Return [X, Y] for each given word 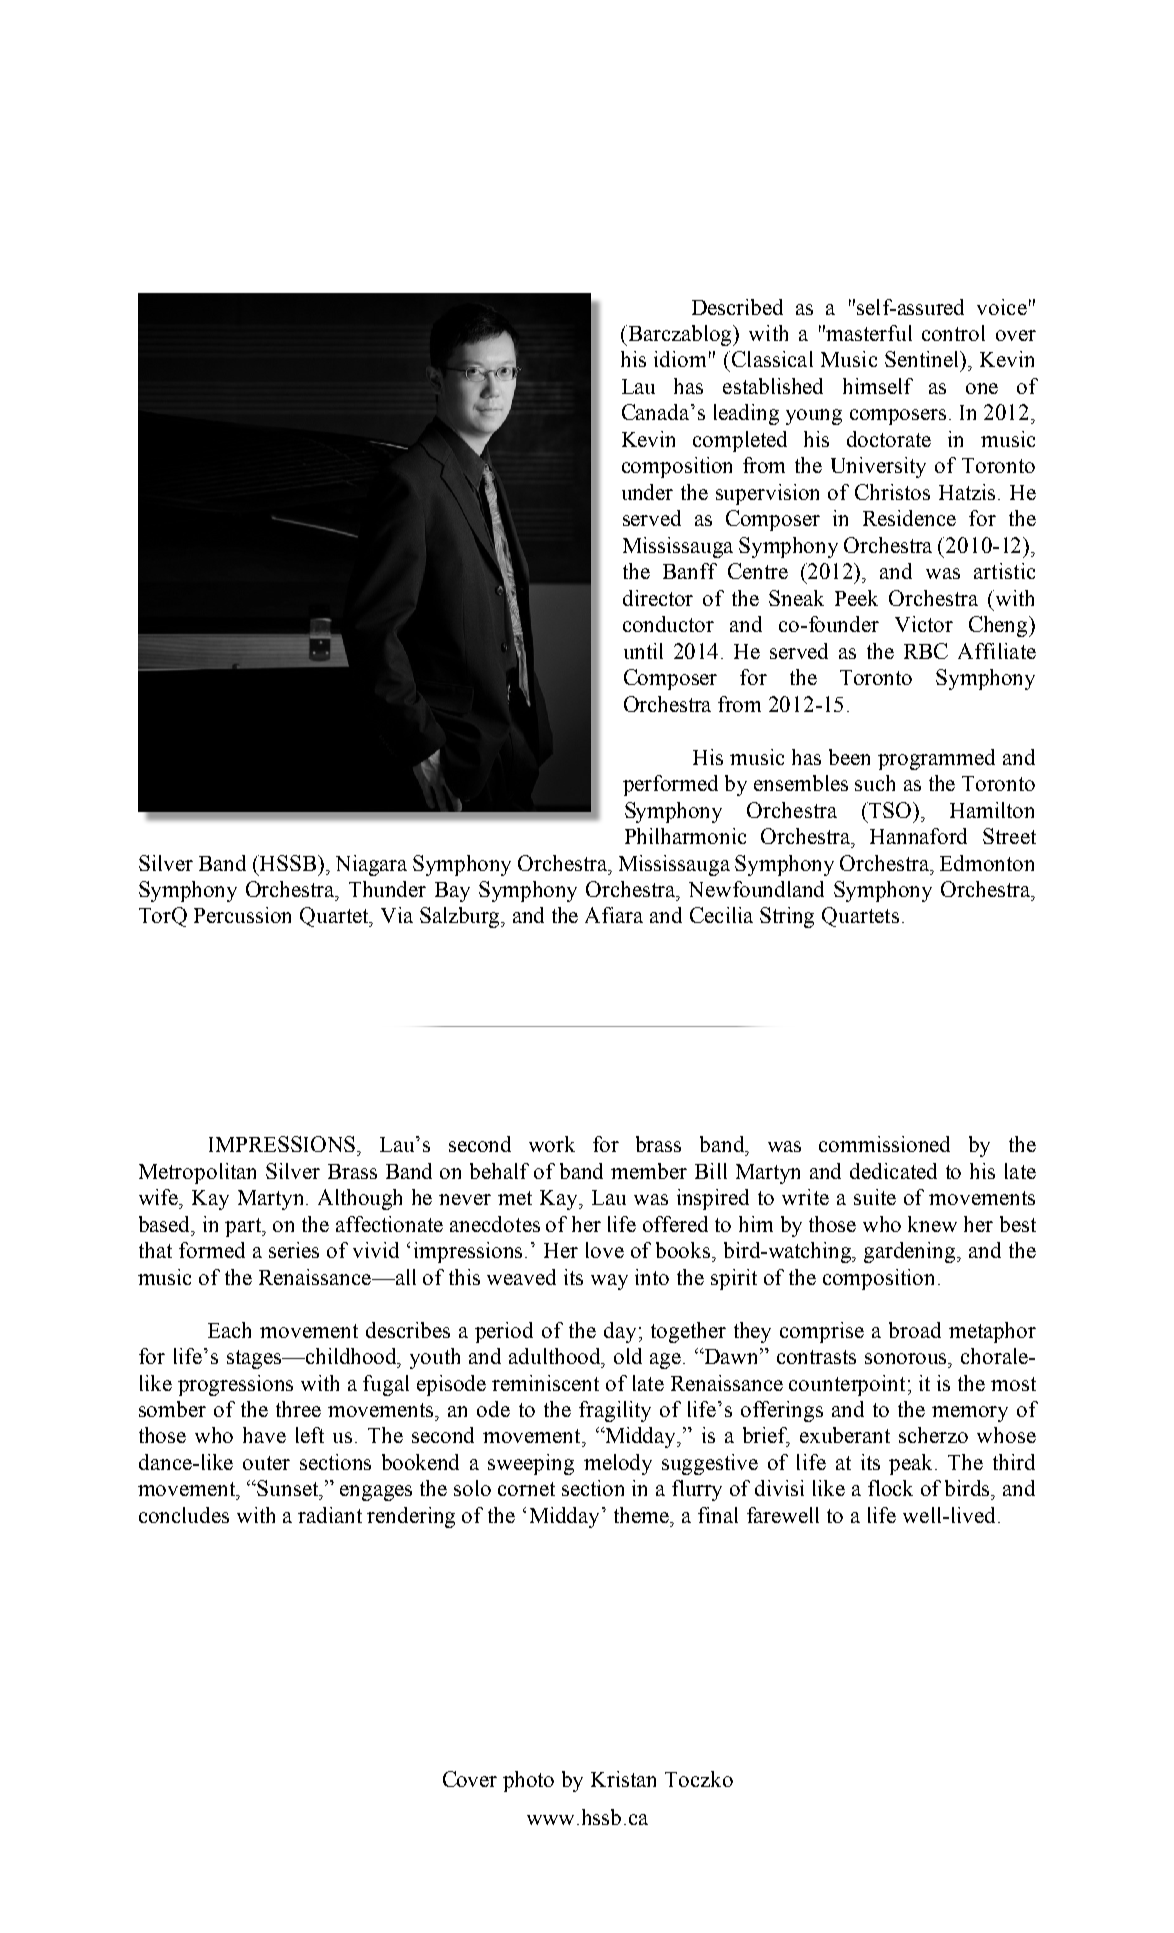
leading [746, 414]
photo [528, 1781]
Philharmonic [685, 836]
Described [737, 307]
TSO [889, 810]
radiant [330, 1515]
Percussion [242, 915]
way [609, 1282]
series [294, 1250]
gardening [911, 1252]
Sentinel [923, 359]
